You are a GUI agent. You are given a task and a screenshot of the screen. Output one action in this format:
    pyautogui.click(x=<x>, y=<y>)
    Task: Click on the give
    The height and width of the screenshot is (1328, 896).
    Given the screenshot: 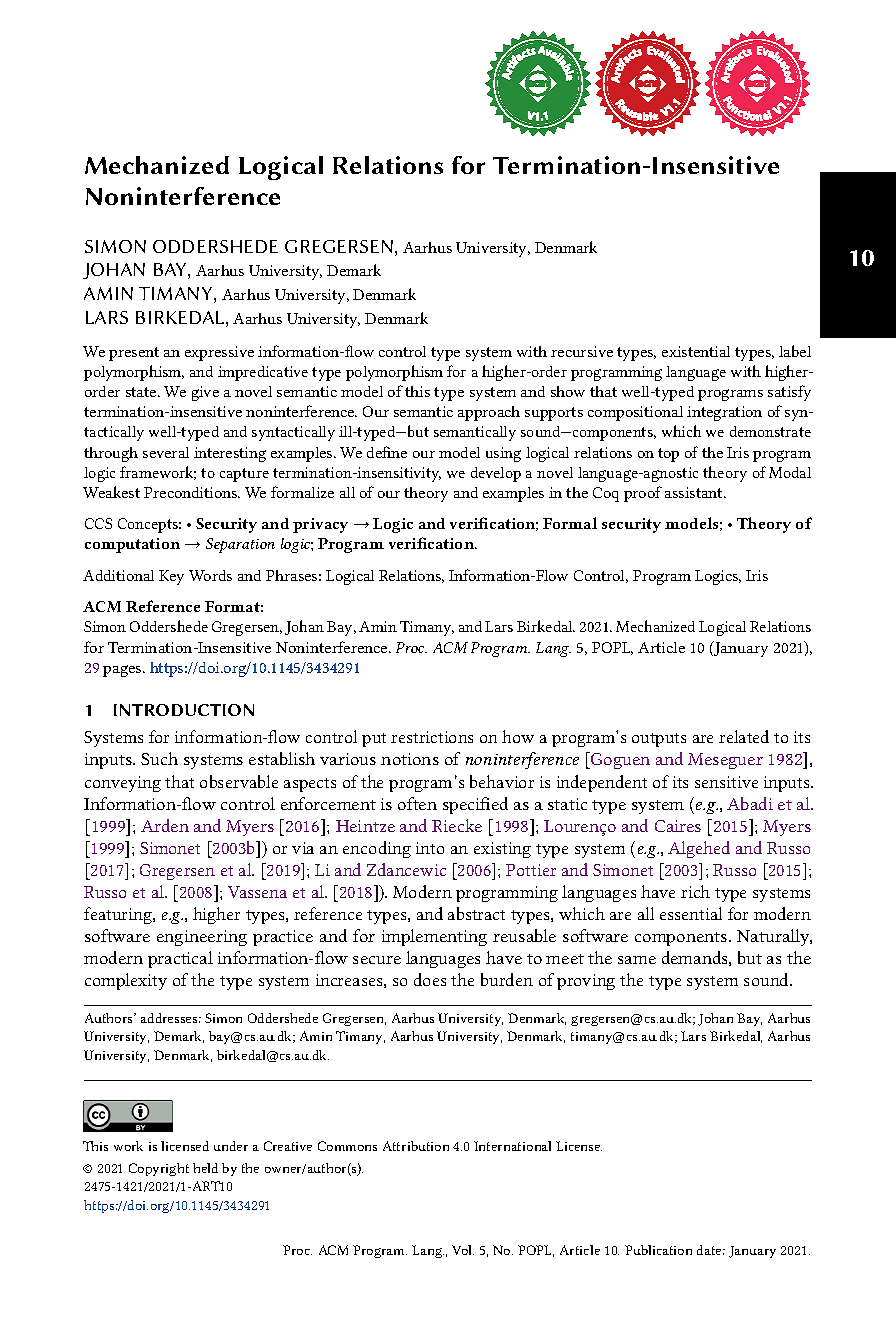 What is the action you would take?
    pyautogui.click(x=205, y=393)
